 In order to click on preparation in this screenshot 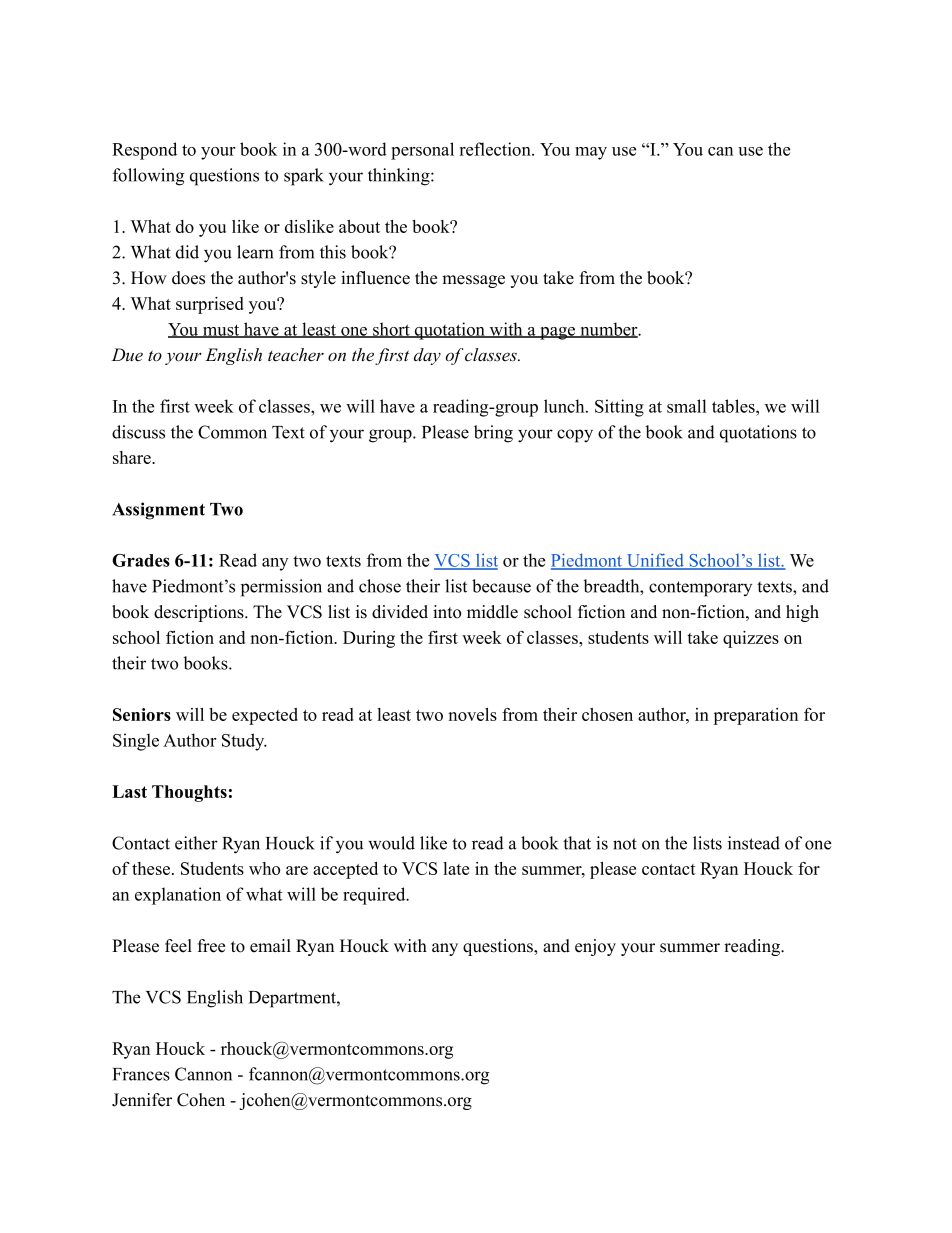, I will do `click(755, 716)`.
